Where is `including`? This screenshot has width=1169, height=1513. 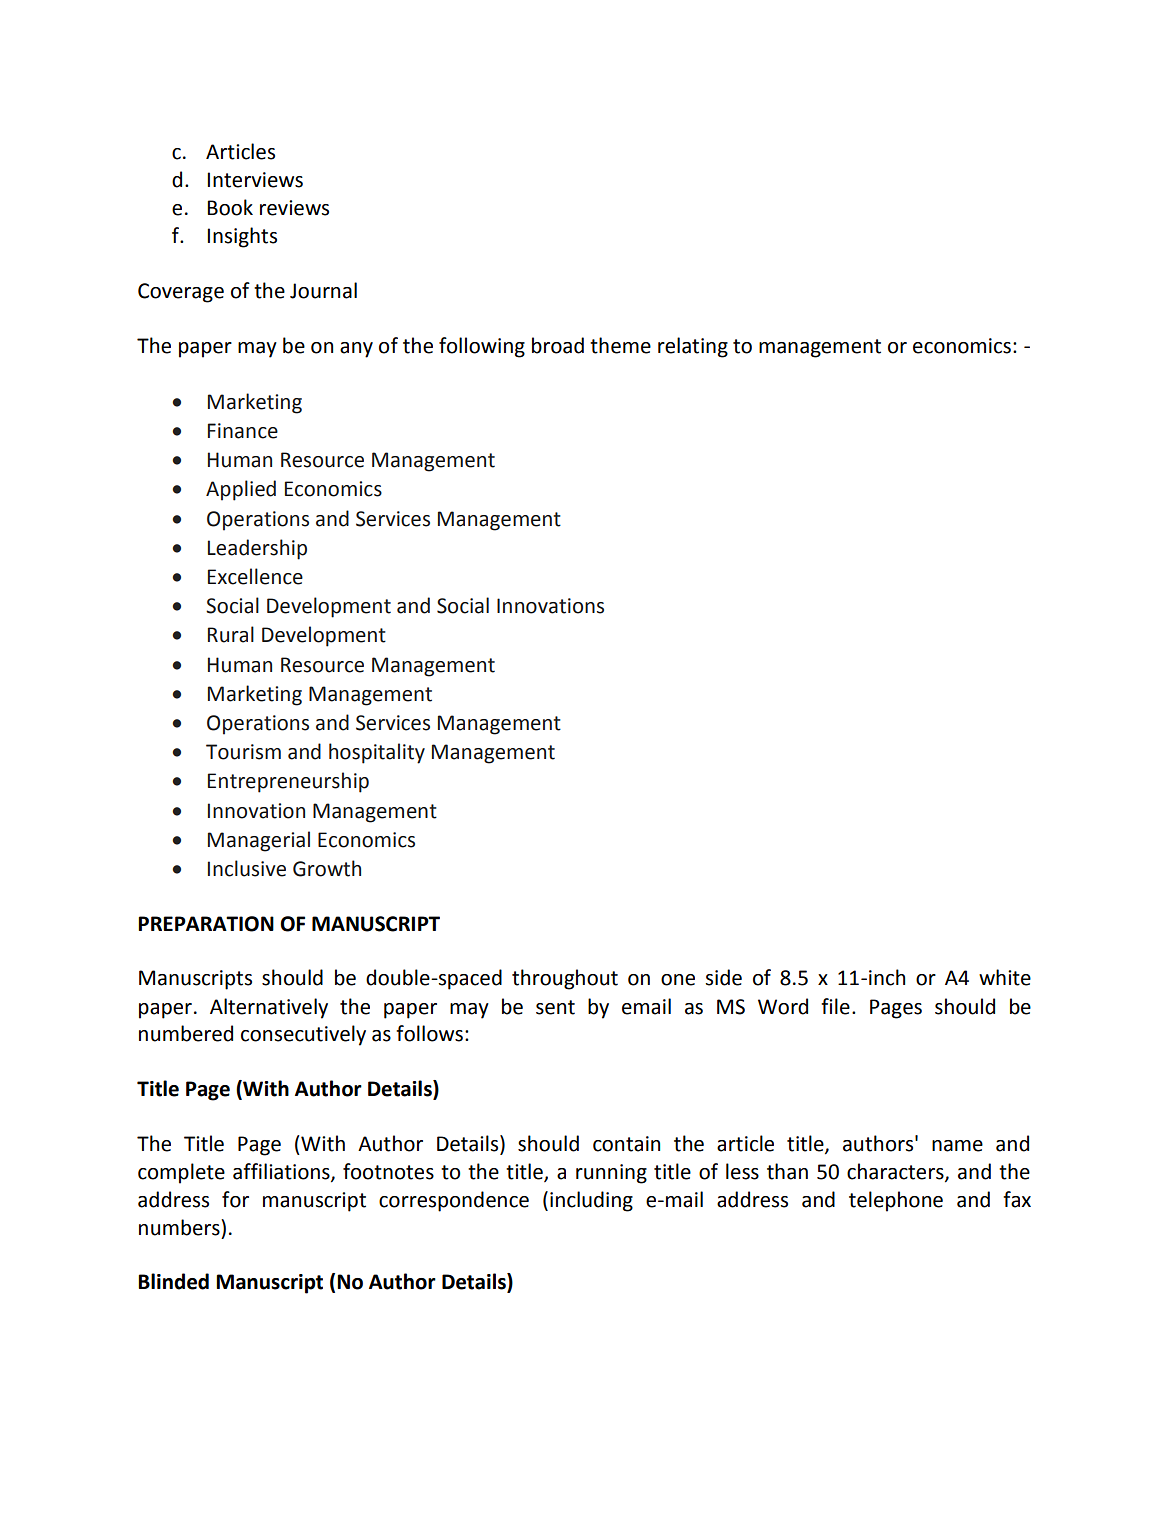
including is located at coordinates (591, 1201).
